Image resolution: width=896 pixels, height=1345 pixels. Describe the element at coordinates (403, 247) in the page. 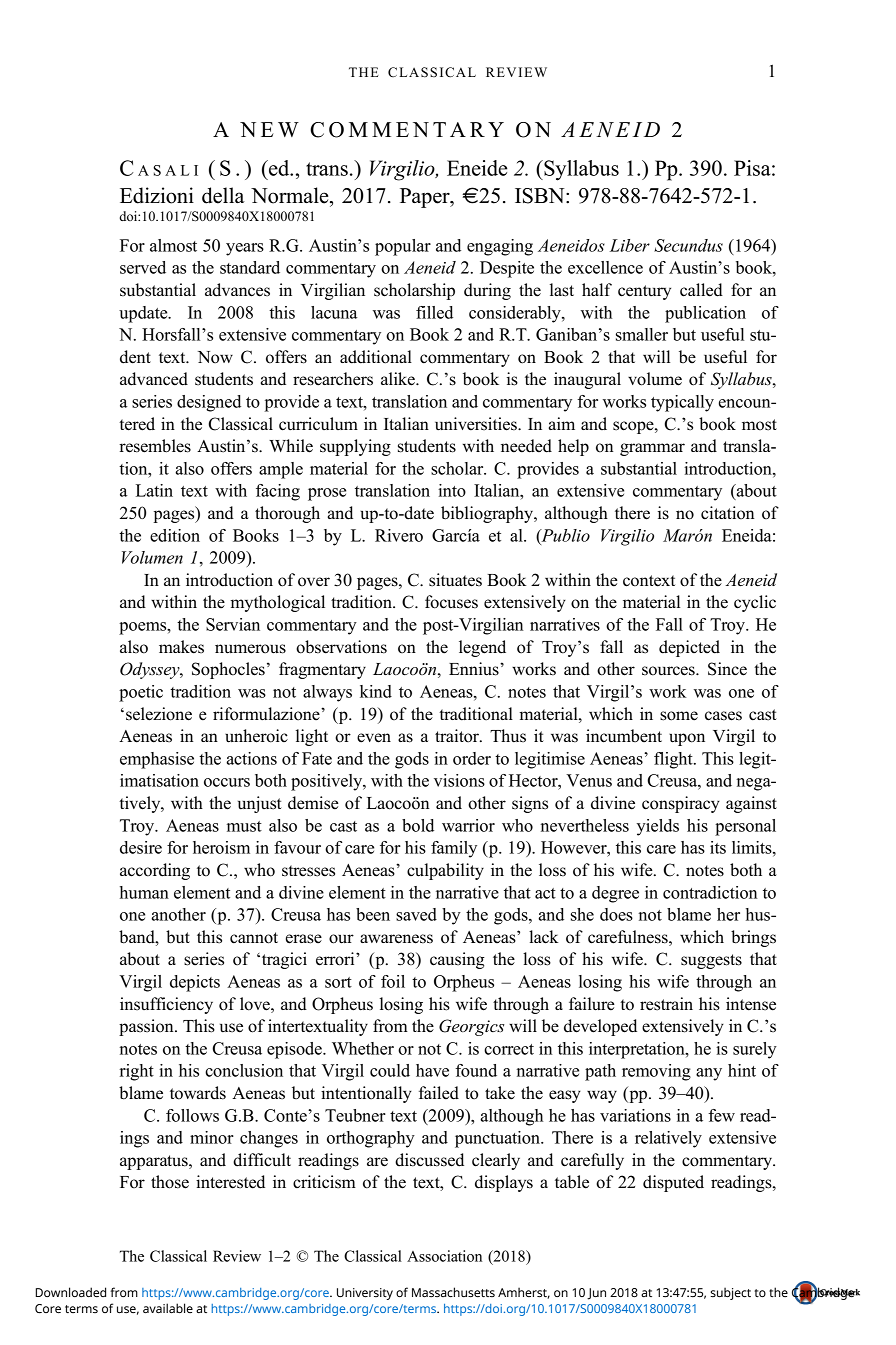

I see `popular` at that location.
